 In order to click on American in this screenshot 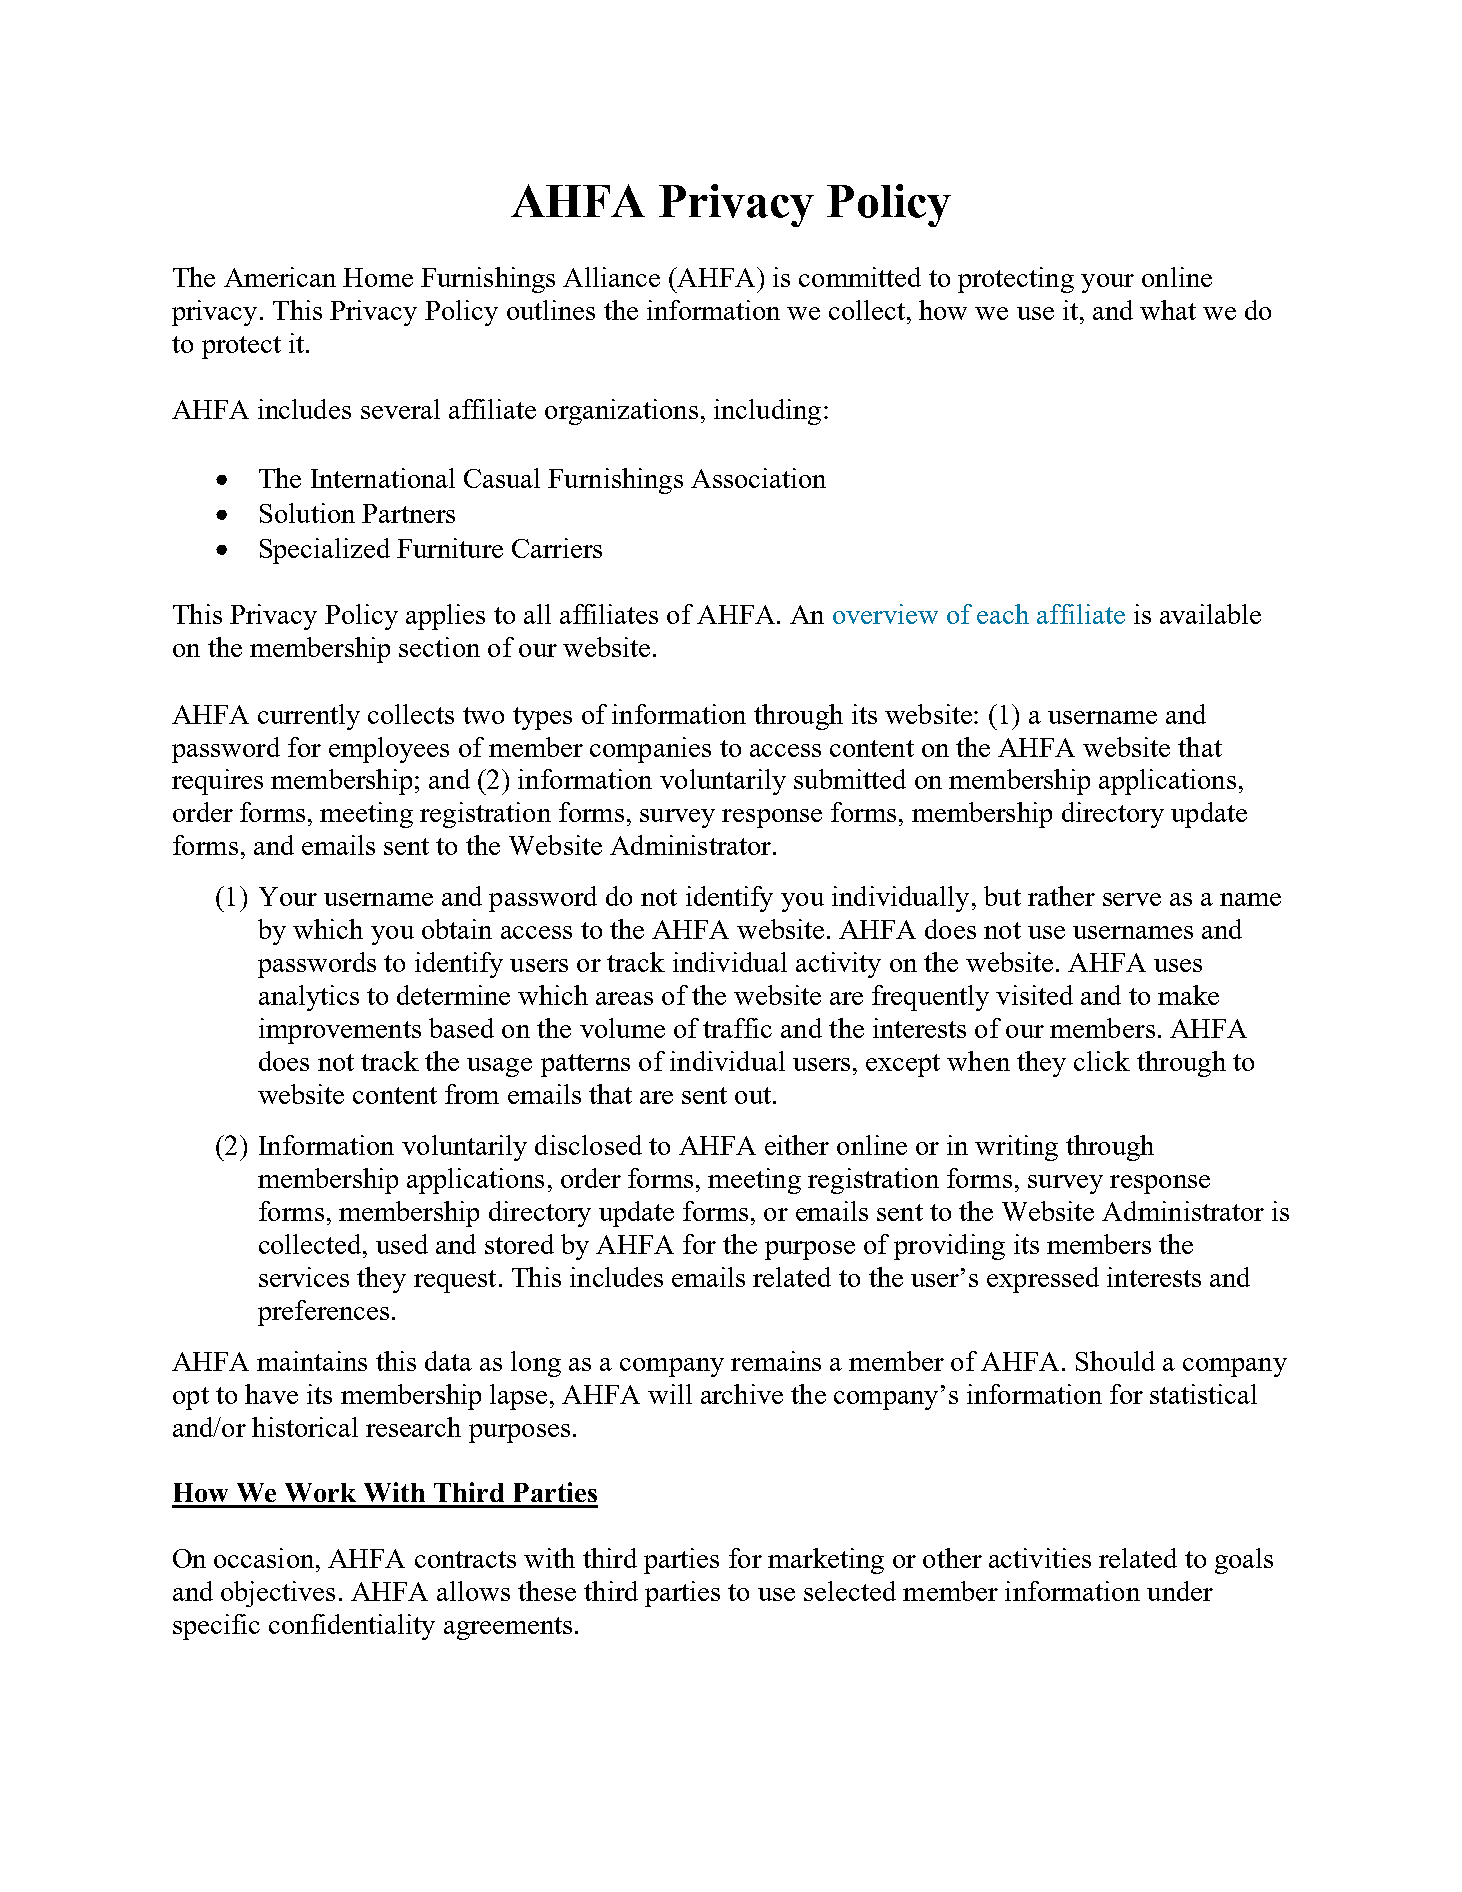, I will do `click(280, 277)`.
